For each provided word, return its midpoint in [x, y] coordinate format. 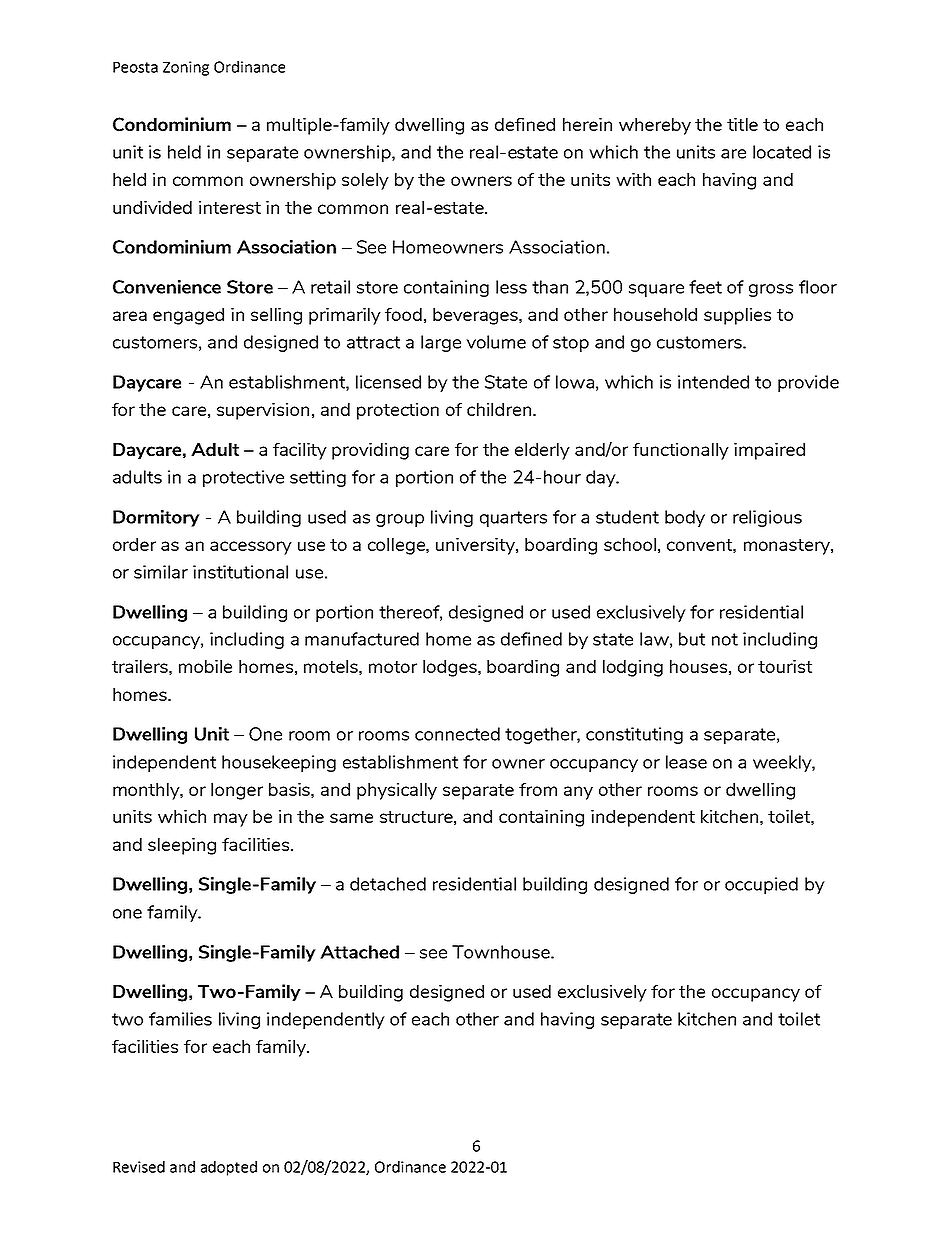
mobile [205, 666]
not [725, 639]
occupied [761, 885]
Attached [359, 952]
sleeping [182, 846]
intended [713, 382]
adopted [229, 1168]
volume [496, 342]
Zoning [186, 68]
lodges [451, 668]
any [578, 793]
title [742, 124]
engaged [188, 316]
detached [388, 884]
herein [587, 124]
